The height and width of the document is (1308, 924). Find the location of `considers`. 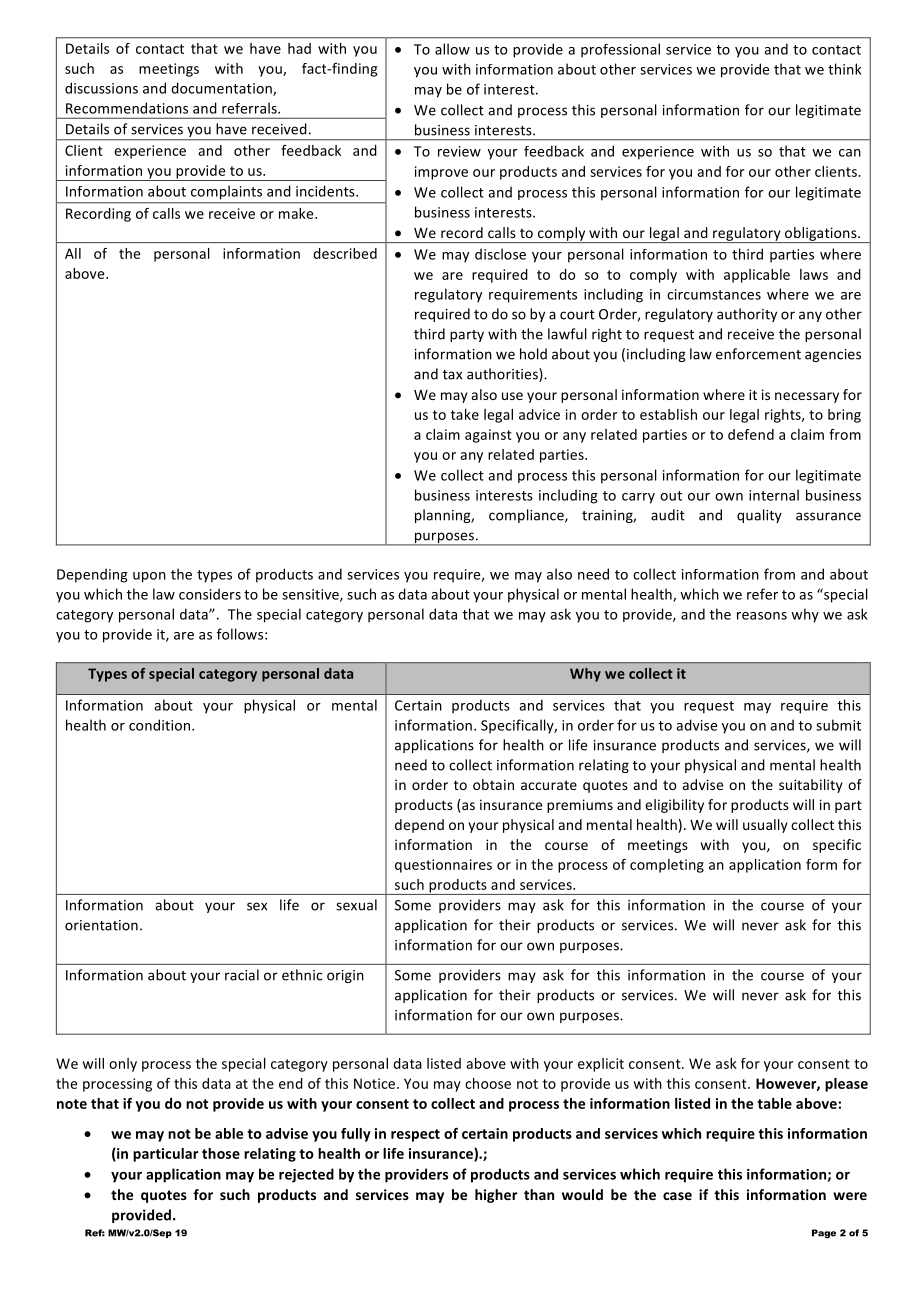

considers is located at coordinates (210, 594).
